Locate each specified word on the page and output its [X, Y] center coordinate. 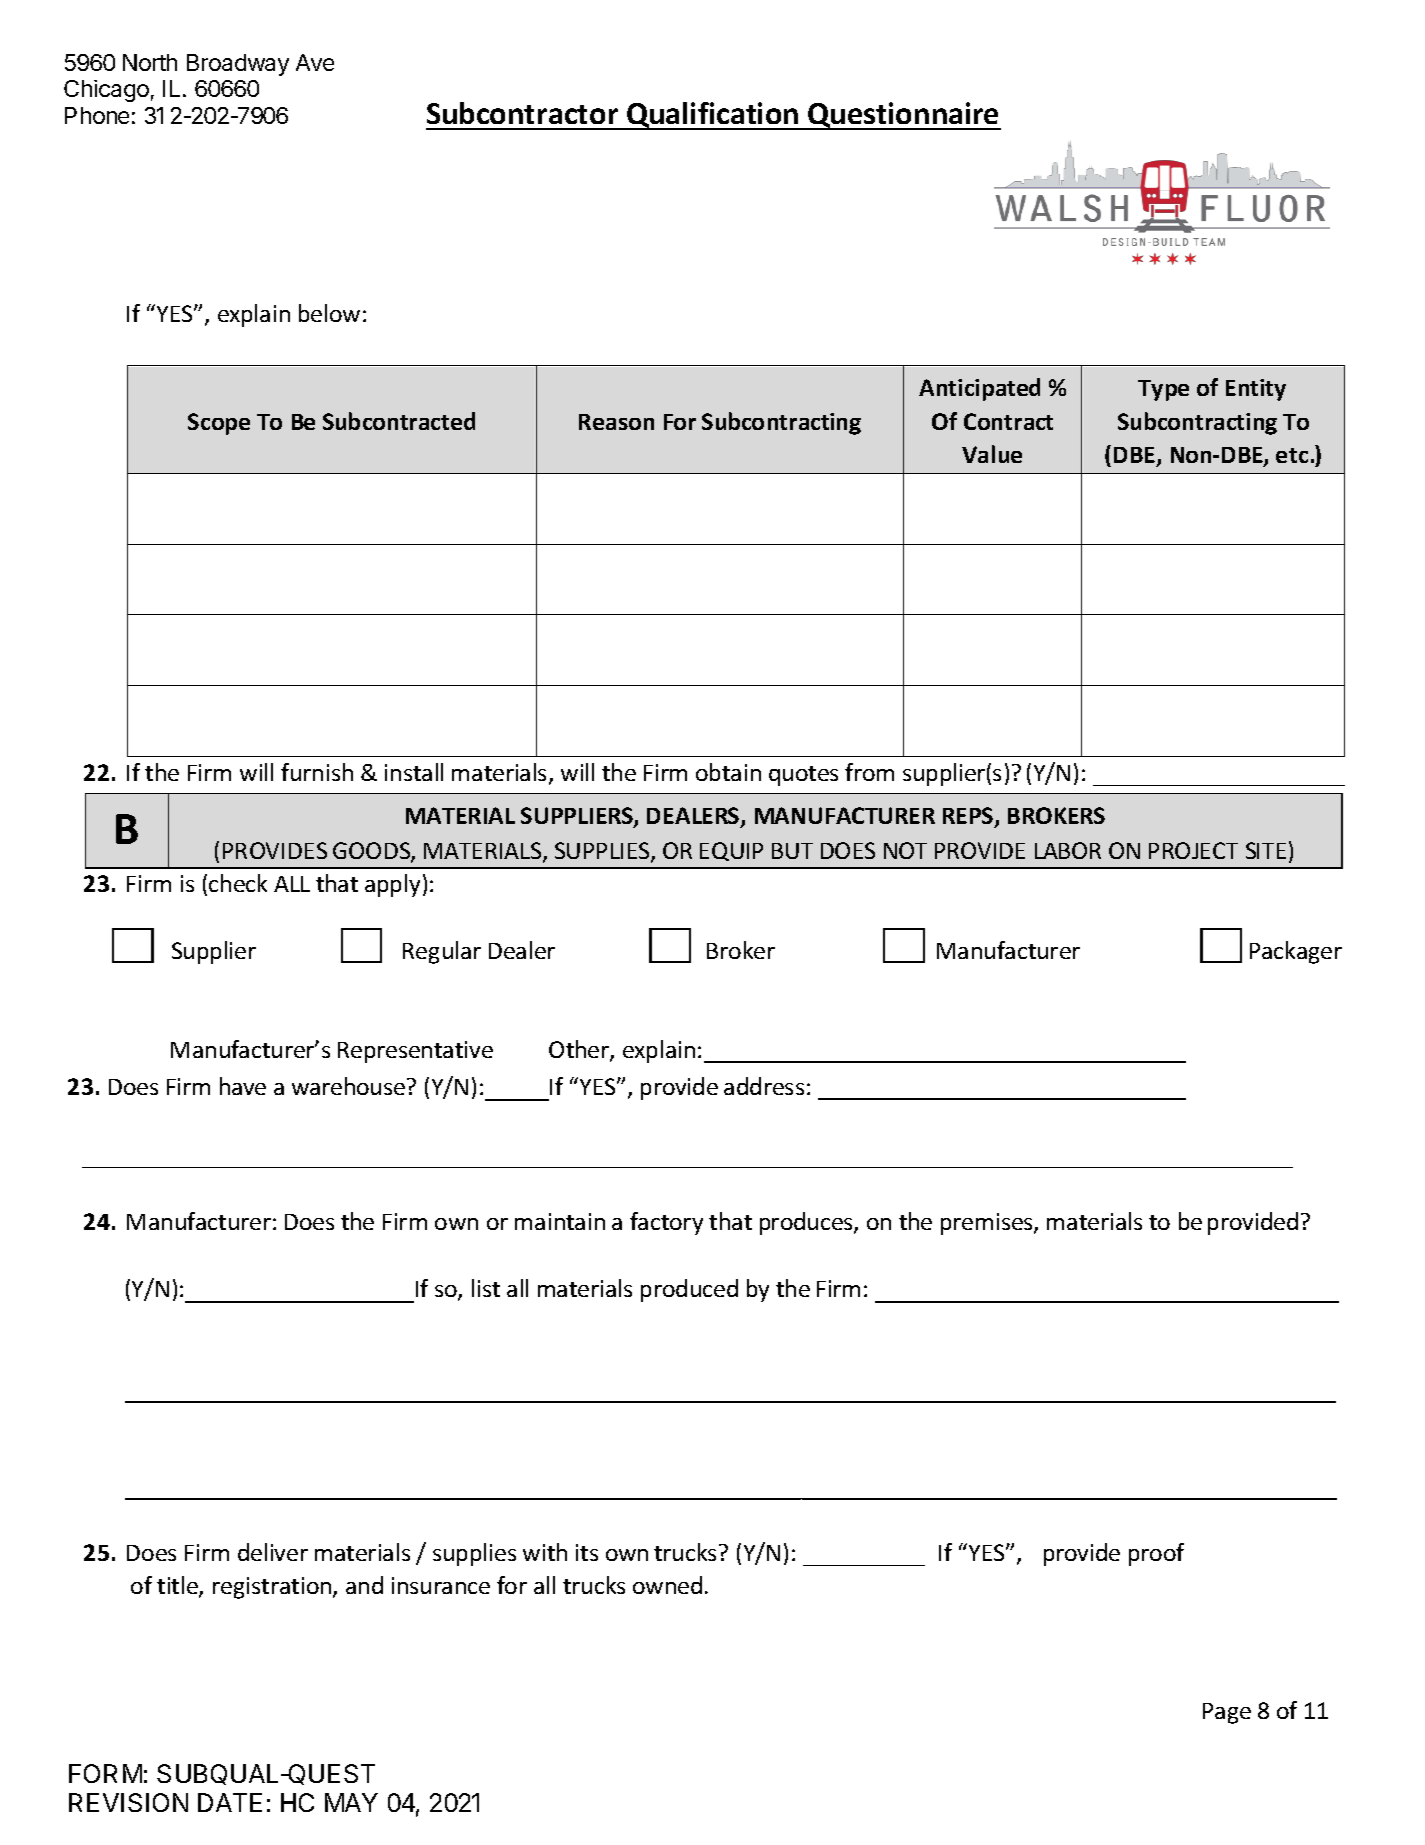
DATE [230, 1802]
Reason [616, 422]
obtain [728, 772]
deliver [273, 1552]
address [764, 1086]
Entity [1256, 390]
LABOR [1068, 850]
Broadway [238, 65]
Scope [219, 424]
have [243, 1086]
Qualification [713, 116]
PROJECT [1193, 850]
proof [1156, 1554]
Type [1163, 390]
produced [689, 1290]
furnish [317, 772]
